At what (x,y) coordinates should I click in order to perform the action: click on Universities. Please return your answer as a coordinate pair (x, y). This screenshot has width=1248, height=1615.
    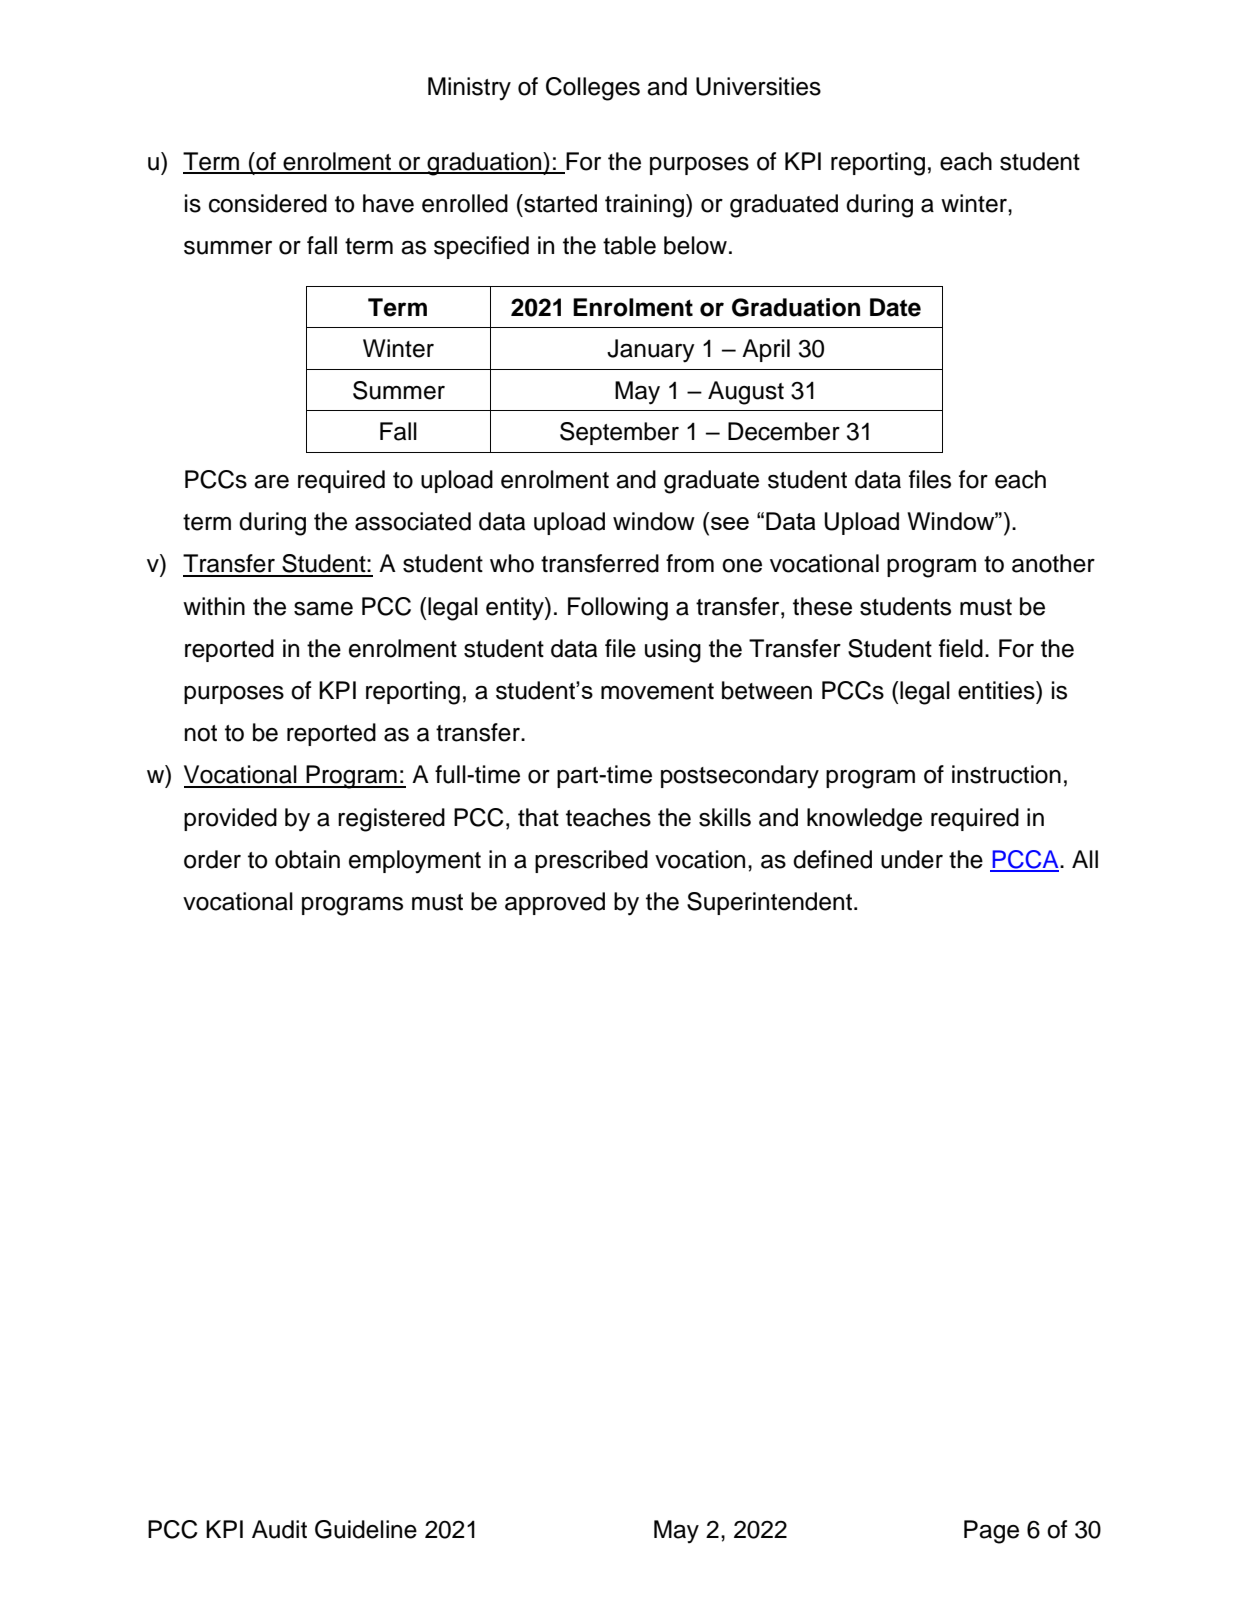
    Looking at the image, I should click on (758, 86).
